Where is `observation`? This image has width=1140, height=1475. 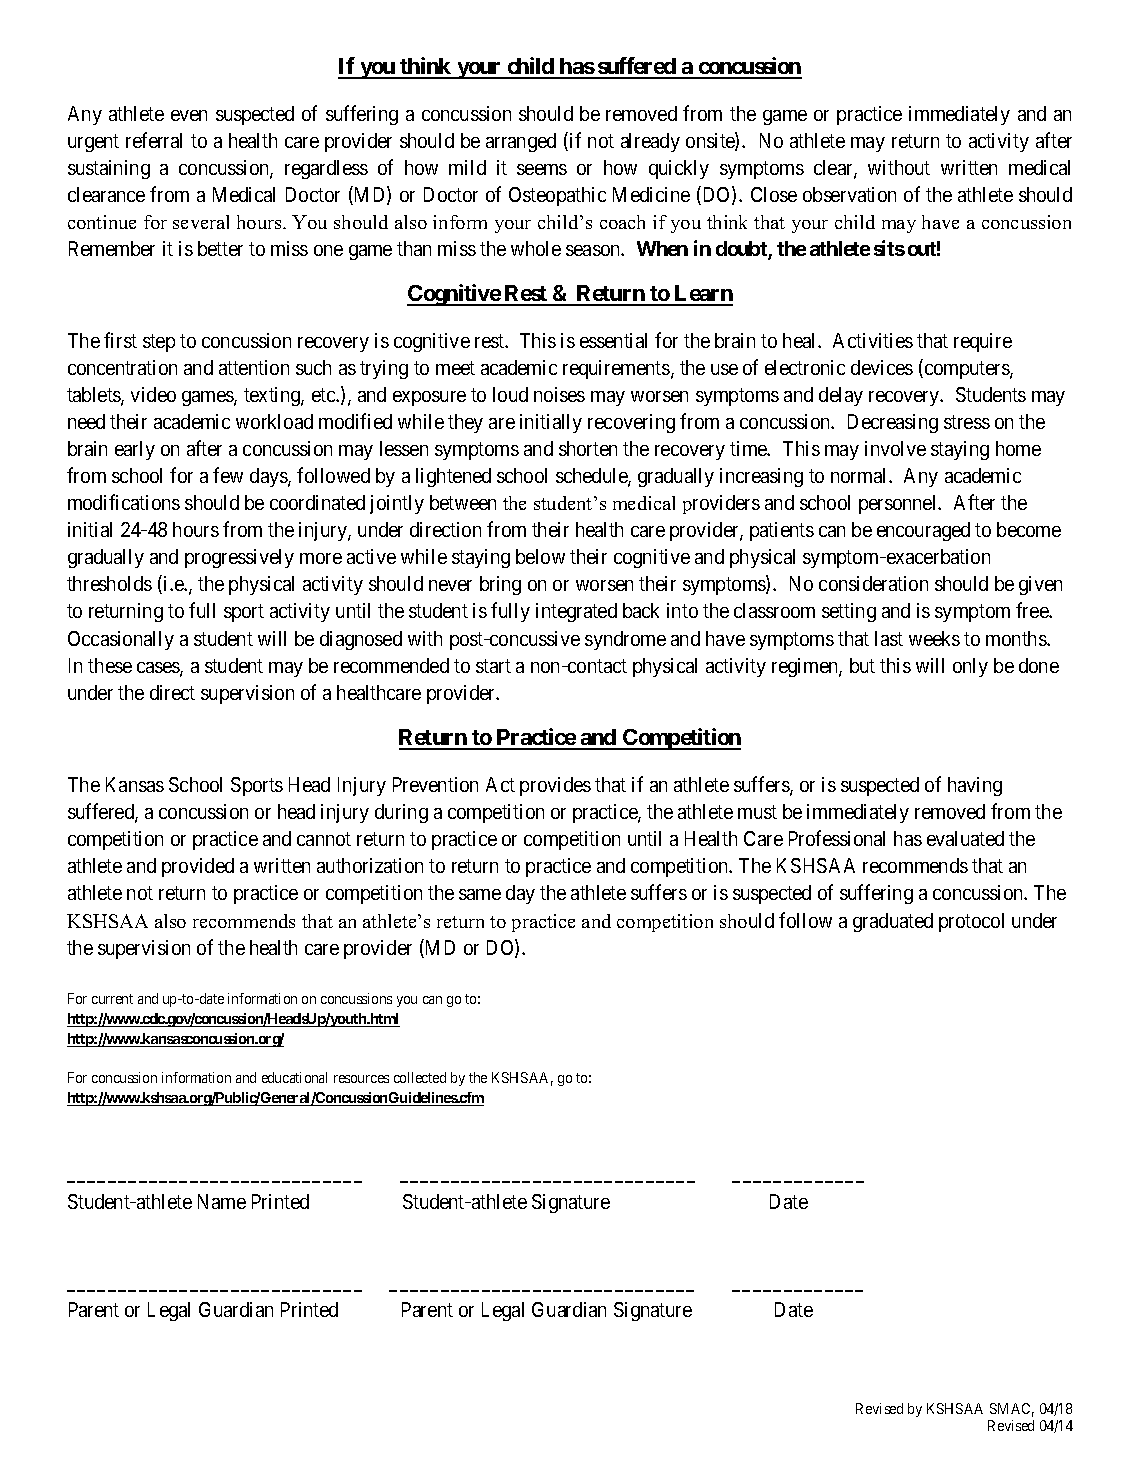 observation is located at coordinates (849, 194).
